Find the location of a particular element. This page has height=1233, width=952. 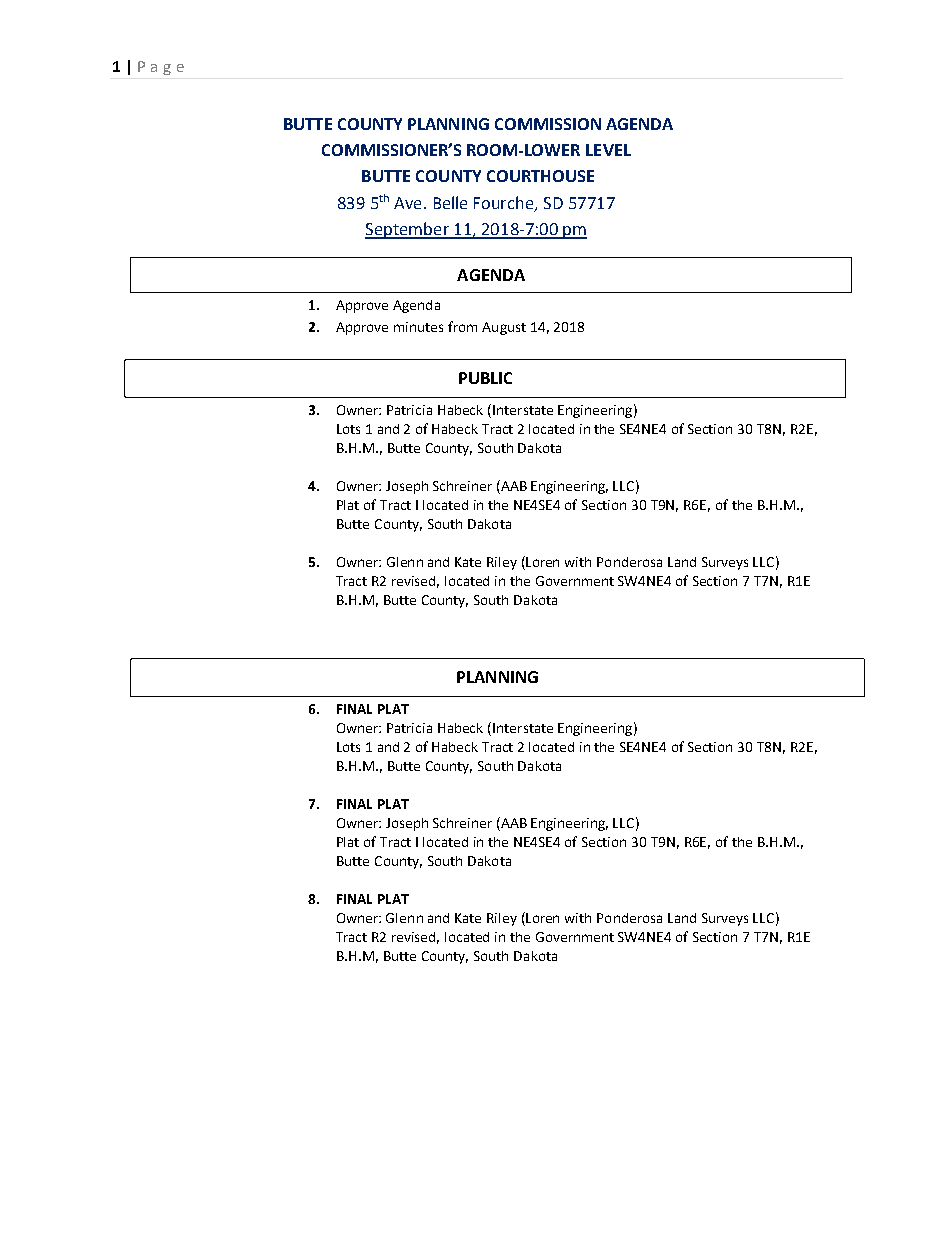

Ave is located at coordinates (407, 203).
